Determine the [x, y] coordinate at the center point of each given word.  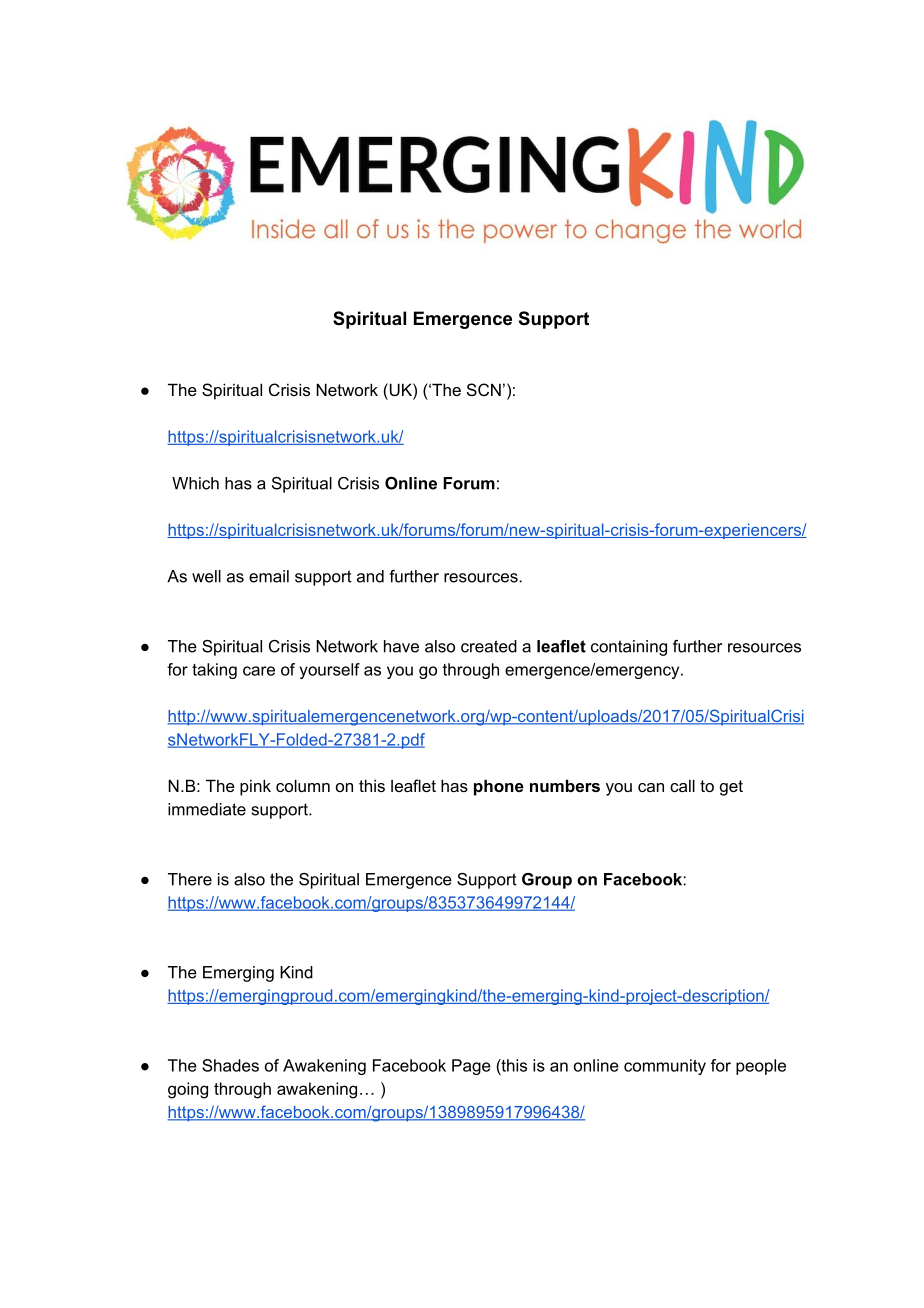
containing [629, 648]
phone [499, 787]
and [370, 576]
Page [471, 1067]
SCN [484, 389]
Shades [230, 1065]
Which [195, 483]
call [682, 785]
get [731, 788]
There [190, 879]
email [269, 576]
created [489, 646]
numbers [565, 785]
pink [255, 787]
